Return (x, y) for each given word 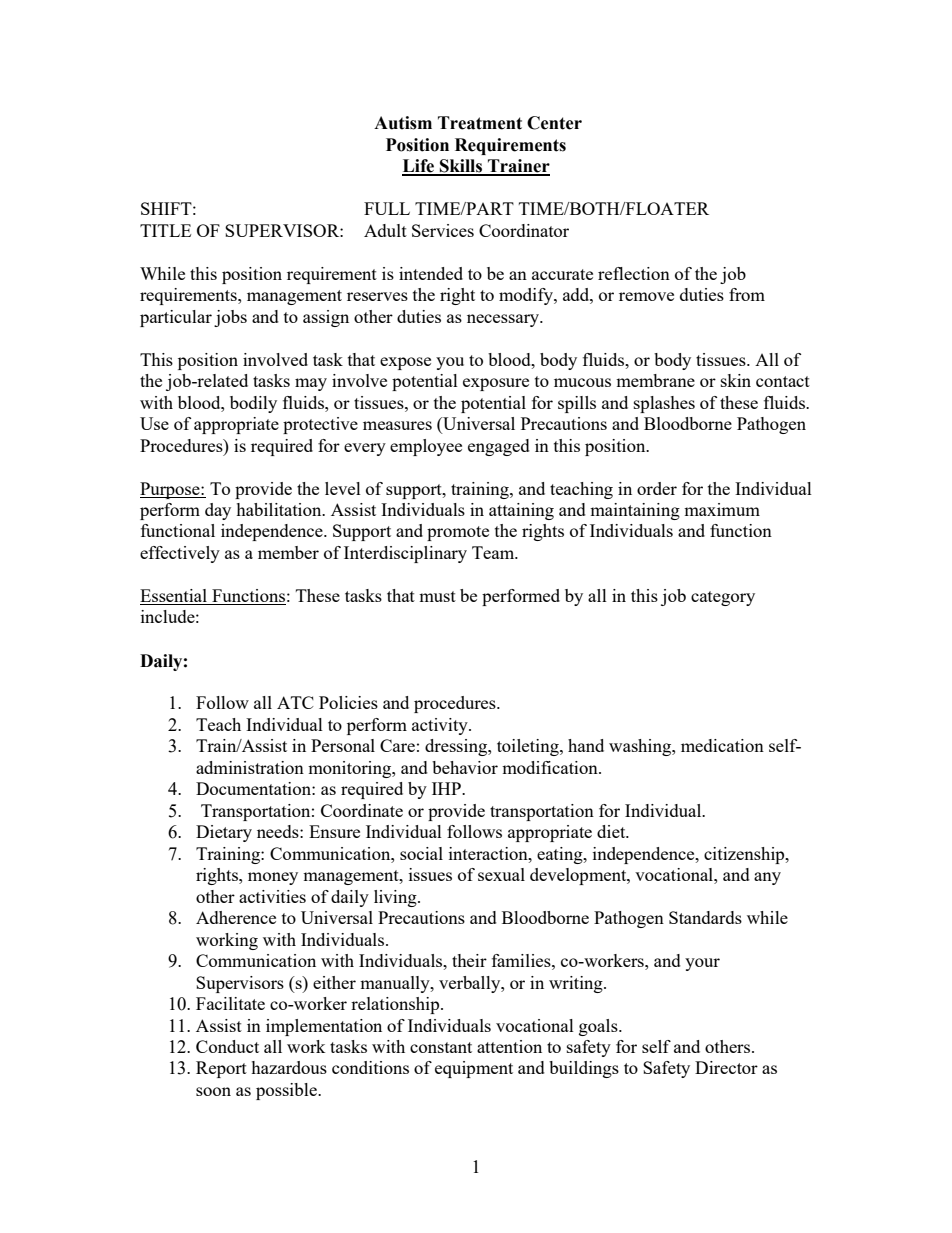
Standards (705, 917)
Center (554, 123)
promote (458, 533)
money (273, 878)
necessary (504, 320)
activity (441, 726)
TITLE (165, 230)
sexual (501, 874)
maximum (722, 509)
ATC (295, 702)
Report (221, 1069)
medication (722, 745)
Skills (461, 167)
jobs (230, 318)
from (747, 294)
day (218, 511)
